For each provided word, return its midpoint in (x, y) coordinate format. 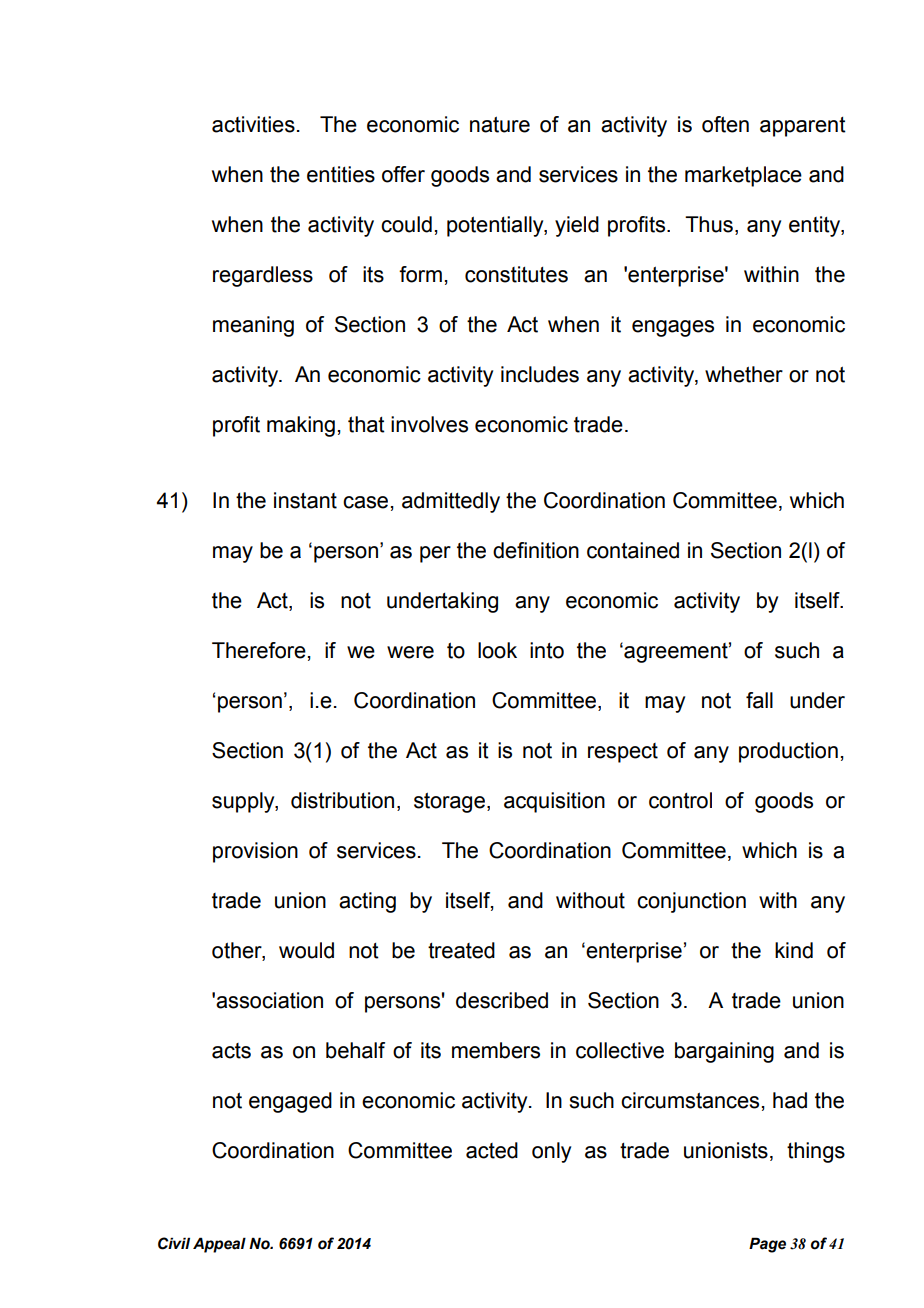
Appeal (219, 1245)
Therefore (259, 650)
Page (767, 1245)
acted (492, 1150)
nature (500, 124)
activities (253, 124)
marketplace (743, 176)
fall (759, 700)
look (497, 650)
